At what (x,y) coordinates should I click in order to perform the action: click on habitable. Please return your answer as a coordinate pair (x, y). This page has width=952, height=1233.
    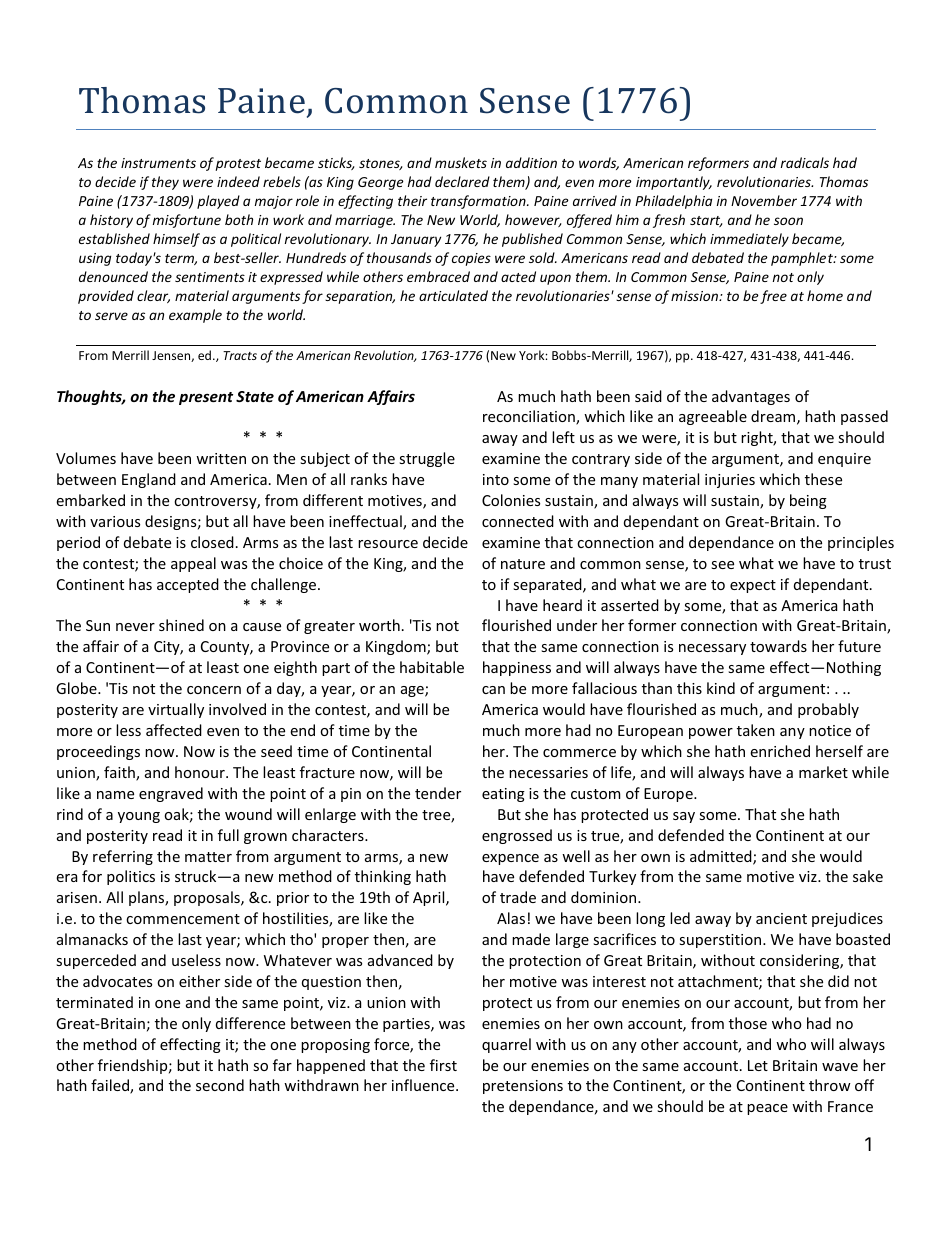
    Looking at the image, I should click on (432, 667).
